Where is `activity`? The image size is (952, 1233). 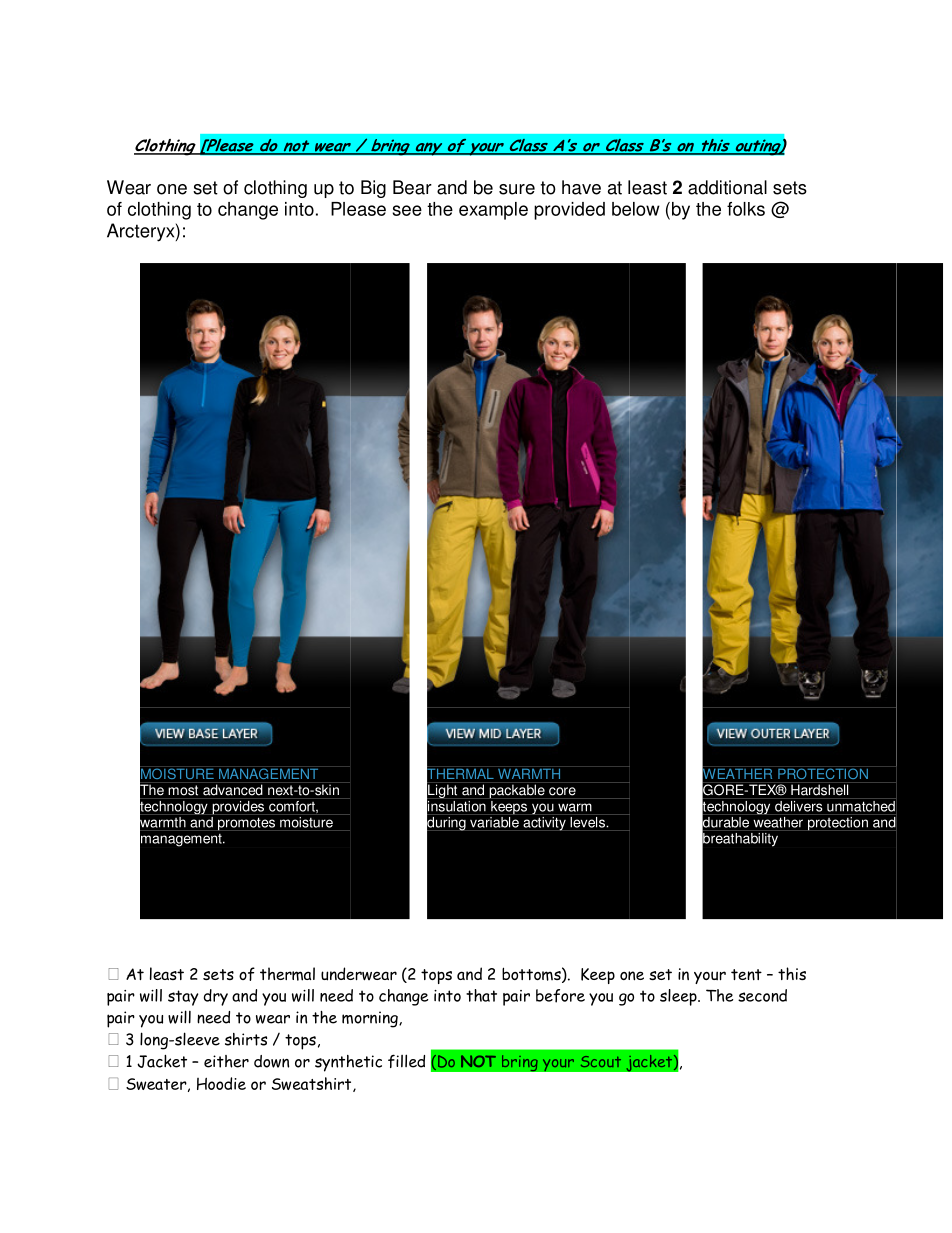
activity is located at coordinates (544, 822).
